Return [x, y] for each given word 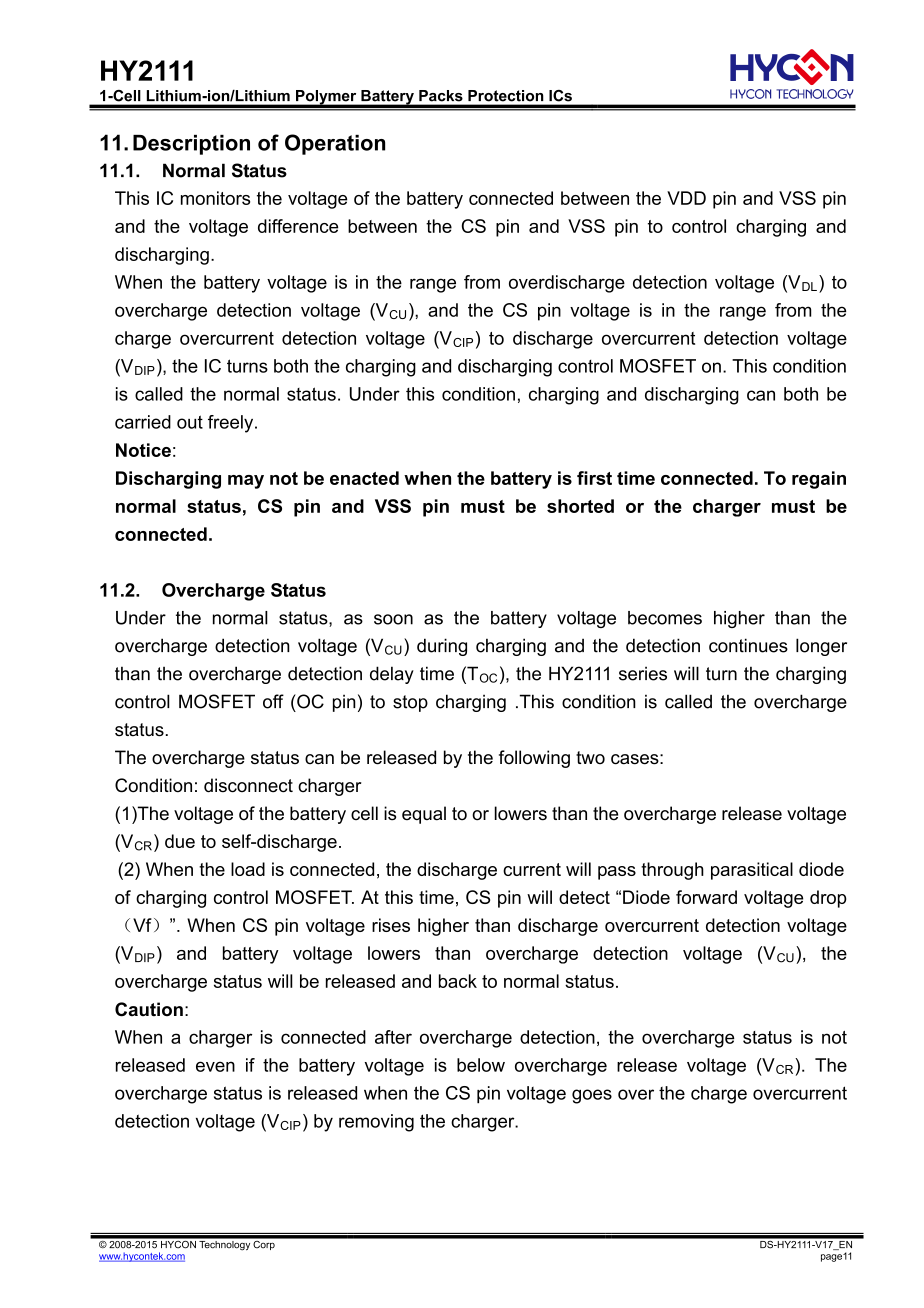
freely [232, 424]
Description [191, 145]
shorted [580, 506]
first [594, 478]
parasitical [752, 871]
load [248, 869]
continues [748, 645]
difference [298, 226]
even [215, 1066]
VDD [686, 198]
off [273, 701]
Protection [505, 95]
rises [391, 925]
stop [410, 703]
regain [819, 480]
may [246, 482]
